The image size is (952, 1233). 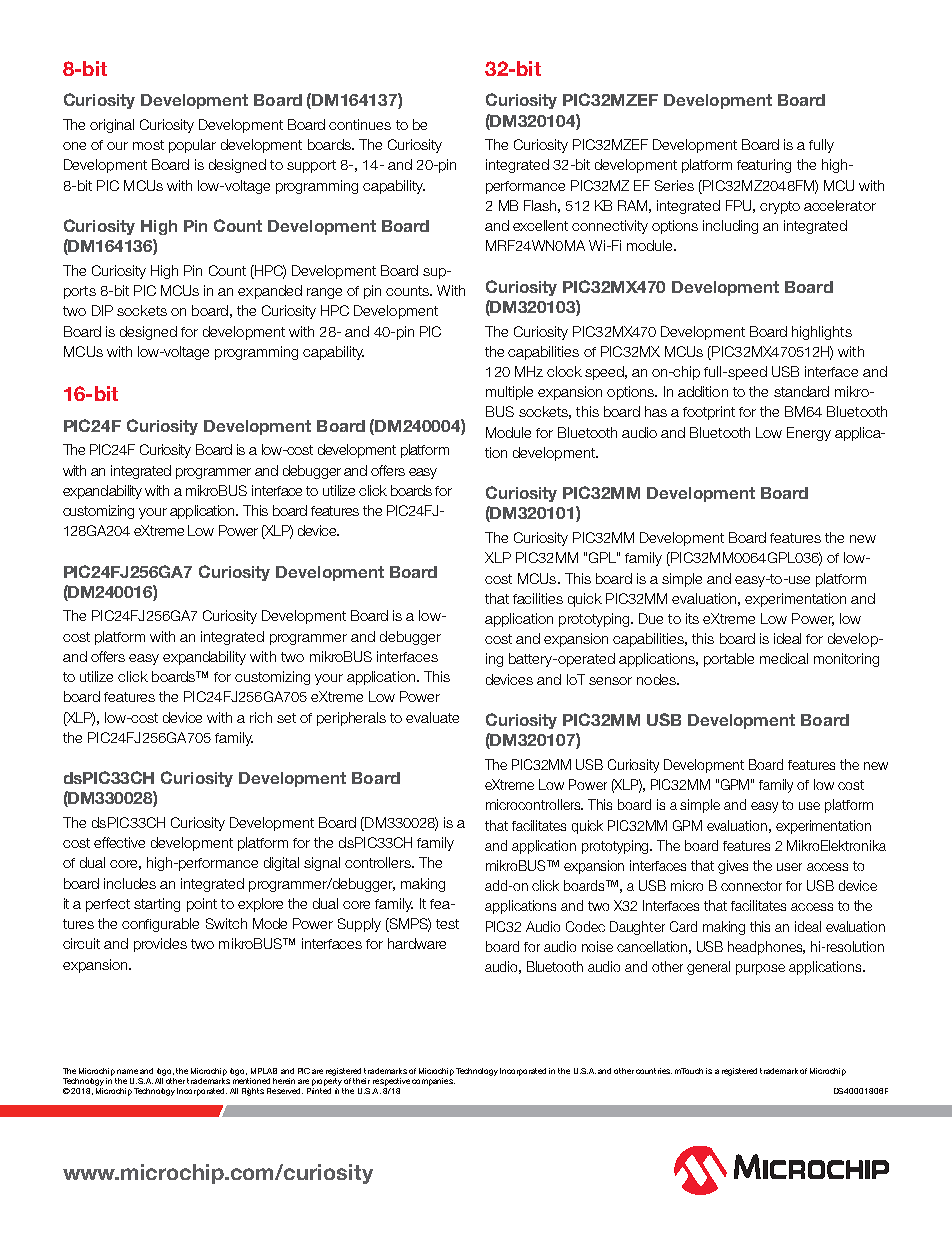 What do you see at coordinates (809, 434) in the page?
I see `Energy` at bounding box center [809, 434].
